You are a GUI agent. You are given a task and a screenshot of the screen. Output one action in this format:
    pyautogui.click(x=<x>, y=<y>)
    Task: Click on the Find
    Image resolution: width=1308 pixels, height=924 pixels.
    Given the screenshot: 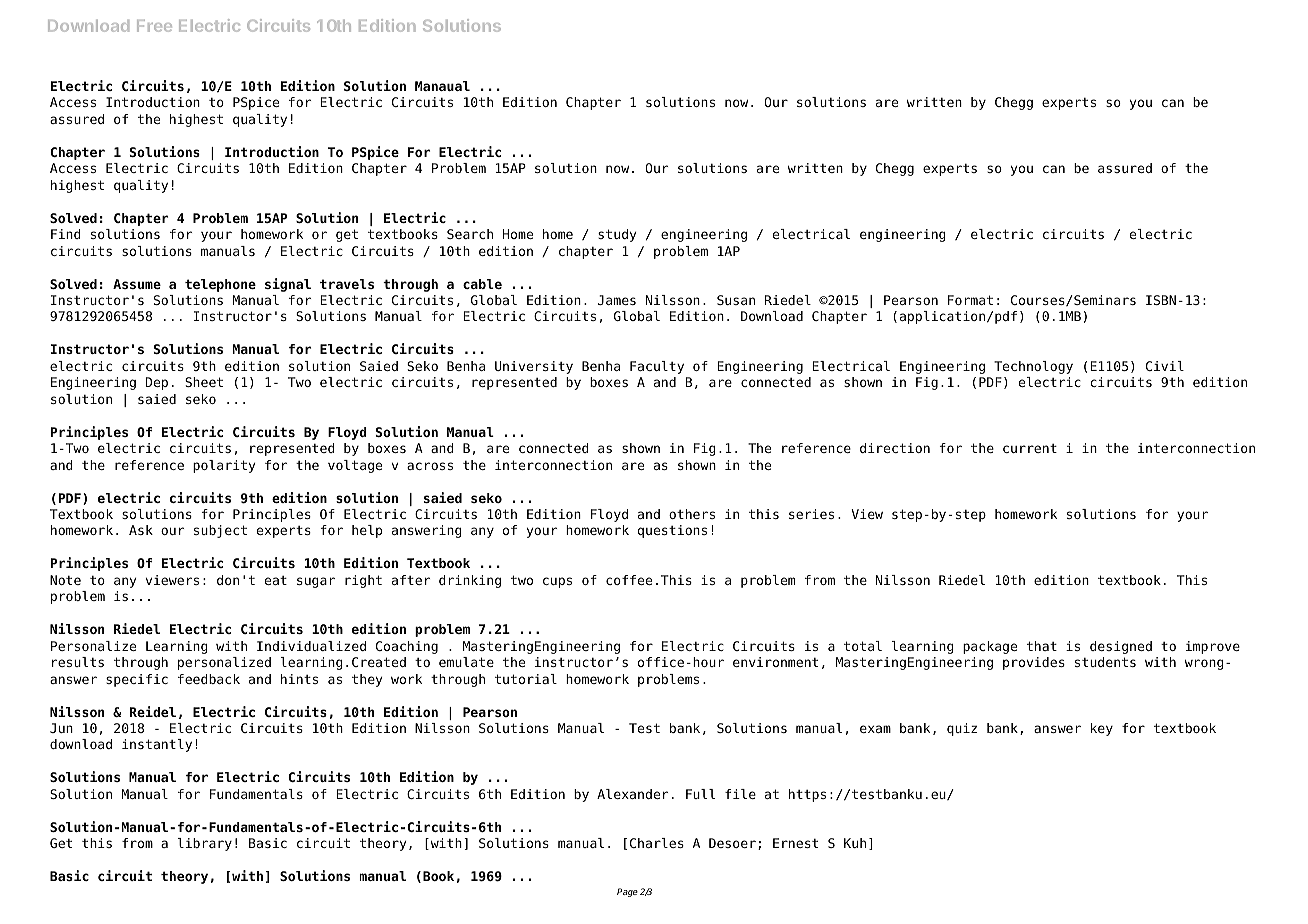 What is the action you would take?
    pyautogui.click(x=66, y=234)
